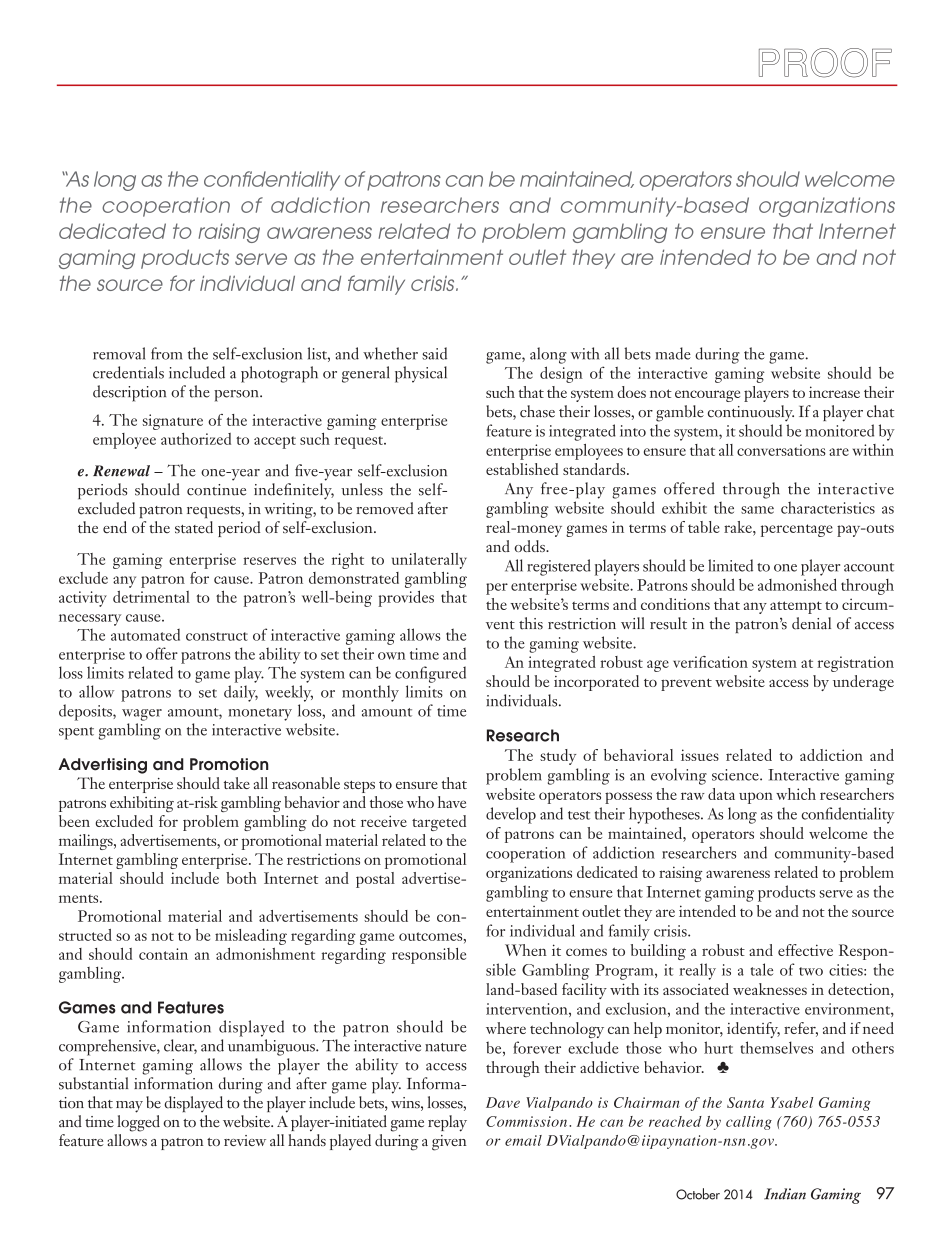 The image size is (952, 1237). I want to click on increase, so click(834, 392).
